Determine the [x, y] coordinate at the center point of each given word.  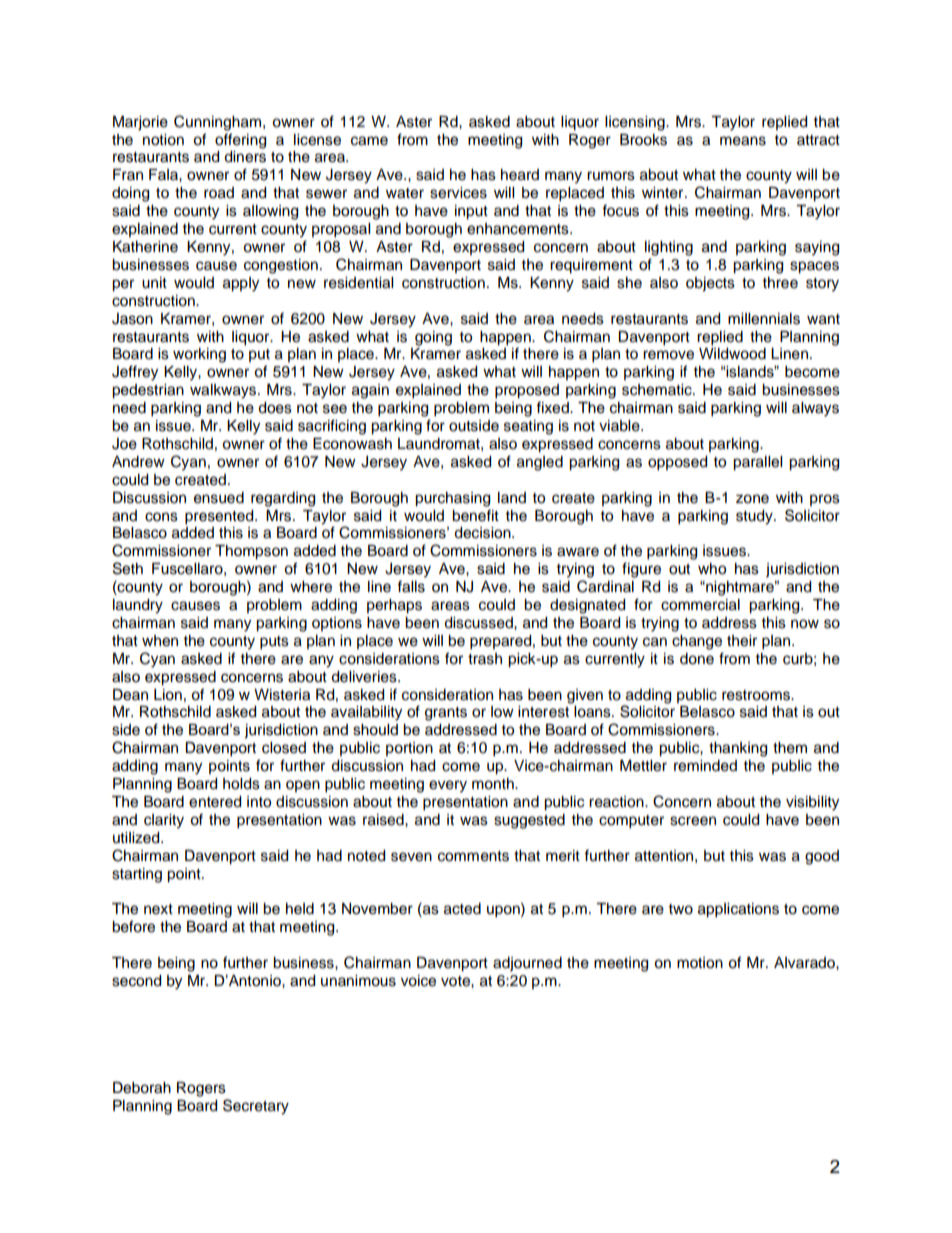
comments [473, 856]
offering [240, 141]
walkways [224, 391]
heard [520, 175]
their [742, 641]
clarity [164, 821]
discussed [479, 623]
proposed [527, 391]
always [815, 409]
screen [693, 821]
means [743, 141]
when [160, 641]
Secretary [256, 1107]
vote [456, 981]
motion [700, 963]
